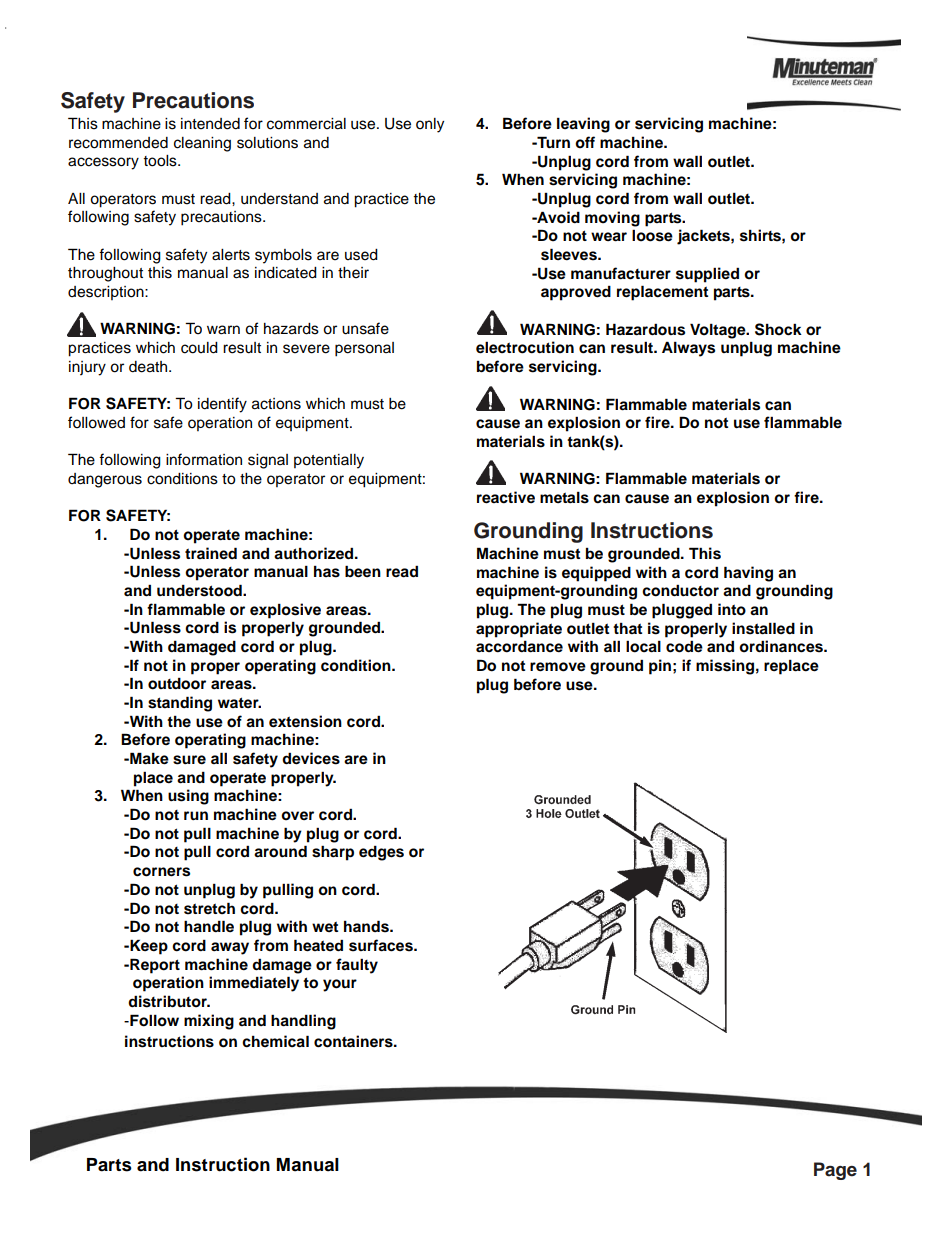 The height and width of the screenshot is (1233, 952). I want to click on appropriate, so click(519, 630).
